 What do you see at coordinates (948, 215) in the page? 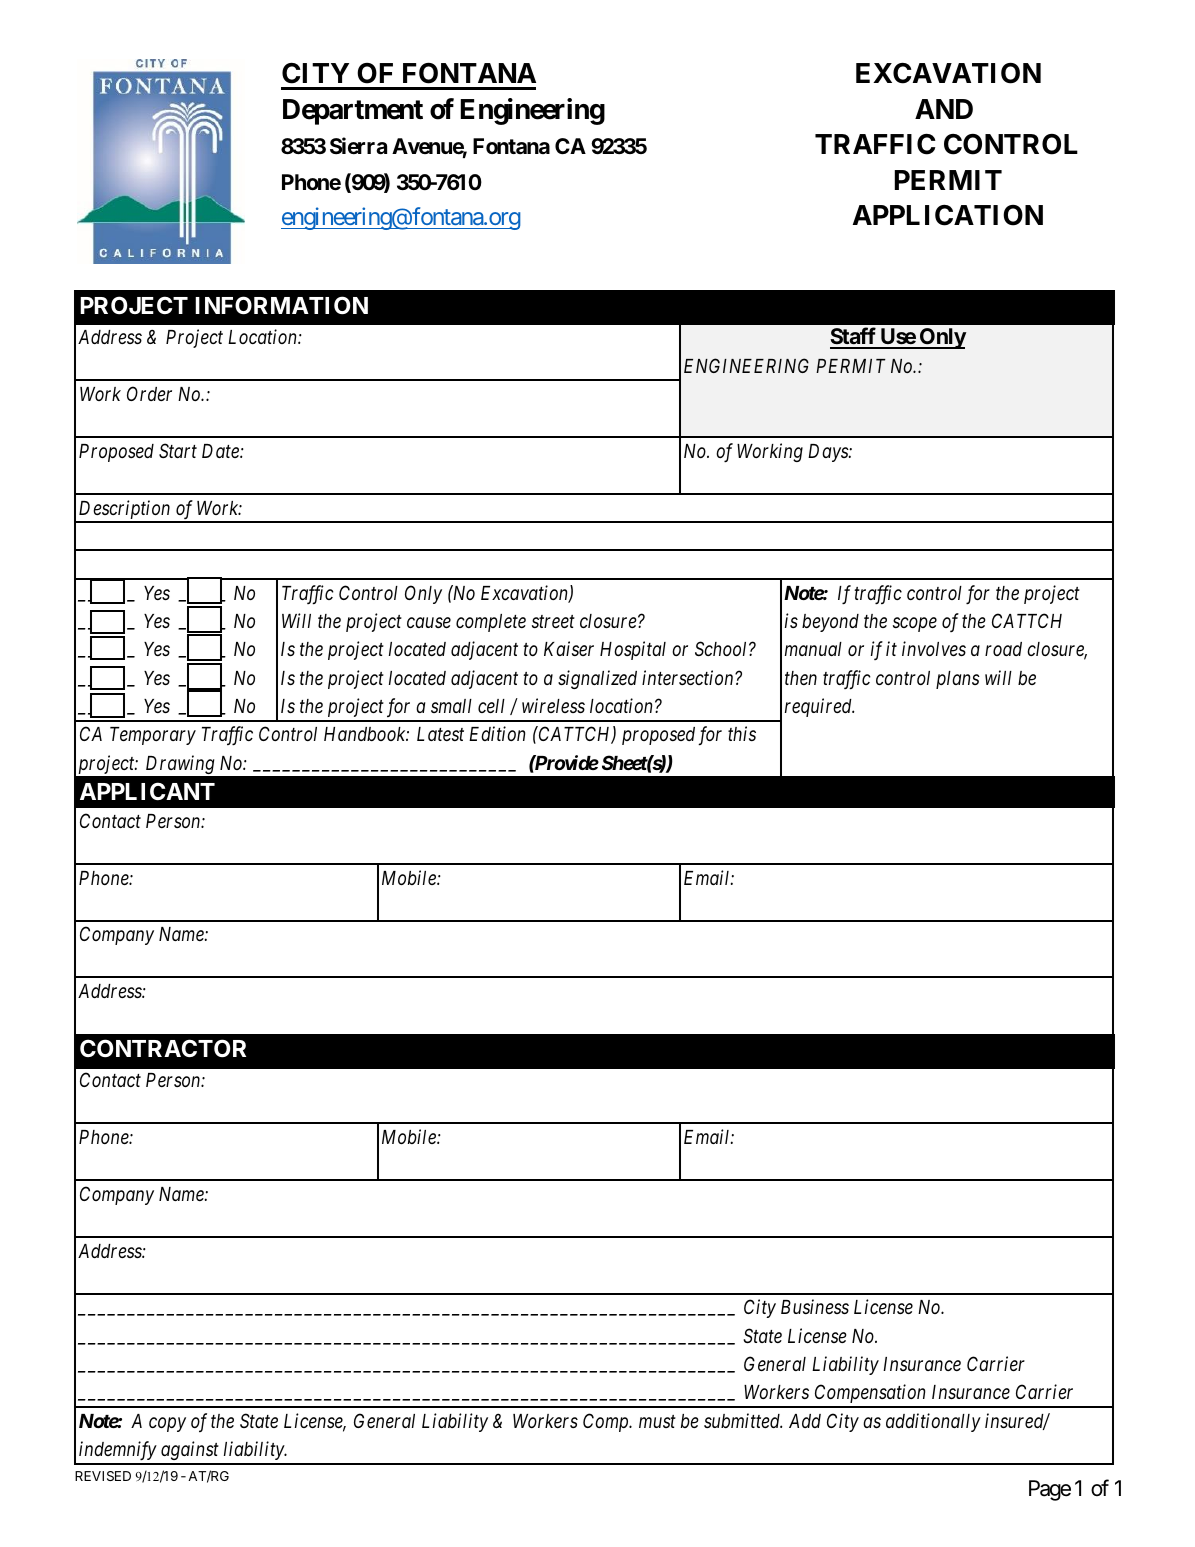
I see `APPLICATION` at bounding box center [948, 215].
